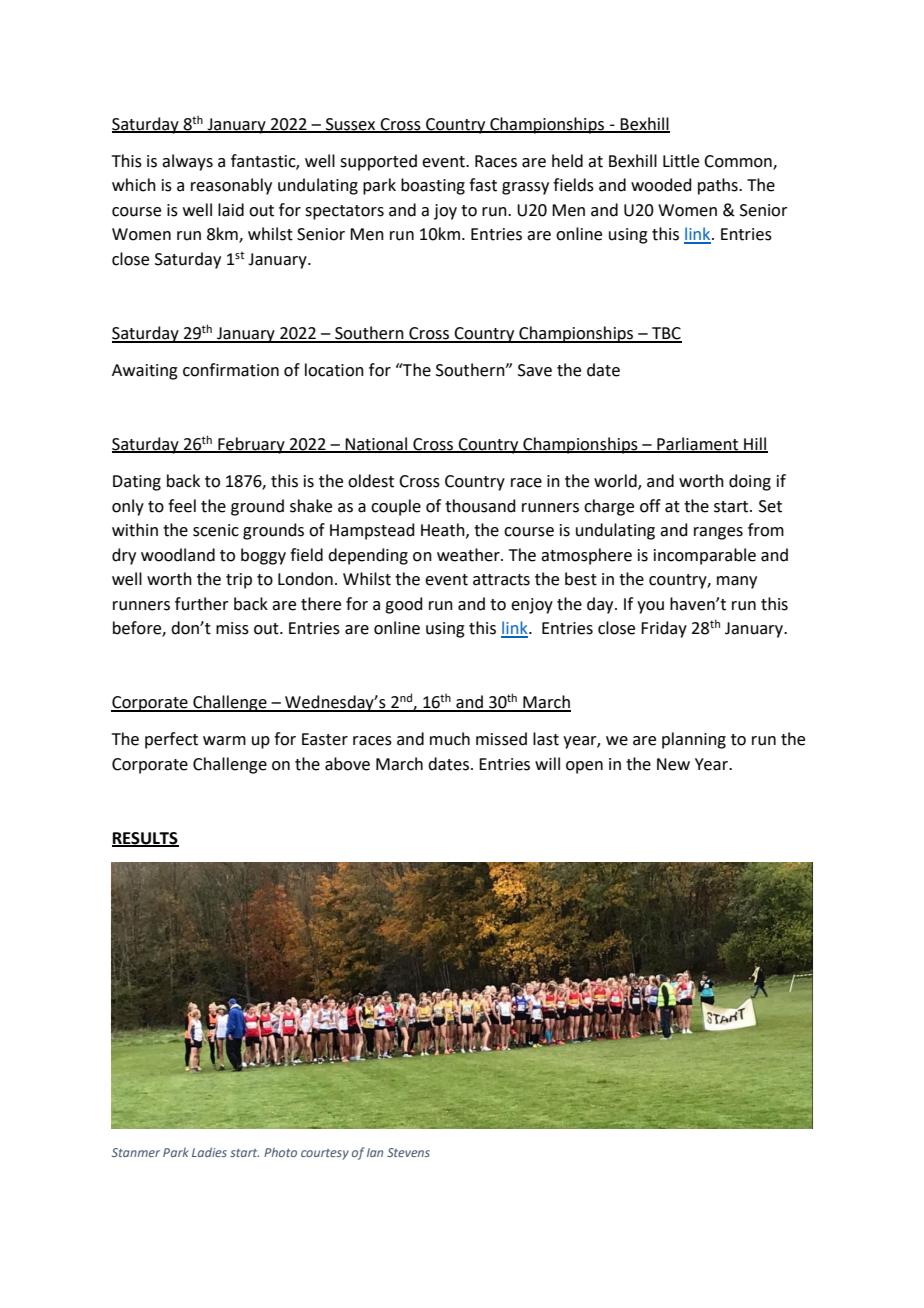 The height and width of the image is (1308, 924). I want to click on warm, so click(224, 741).
